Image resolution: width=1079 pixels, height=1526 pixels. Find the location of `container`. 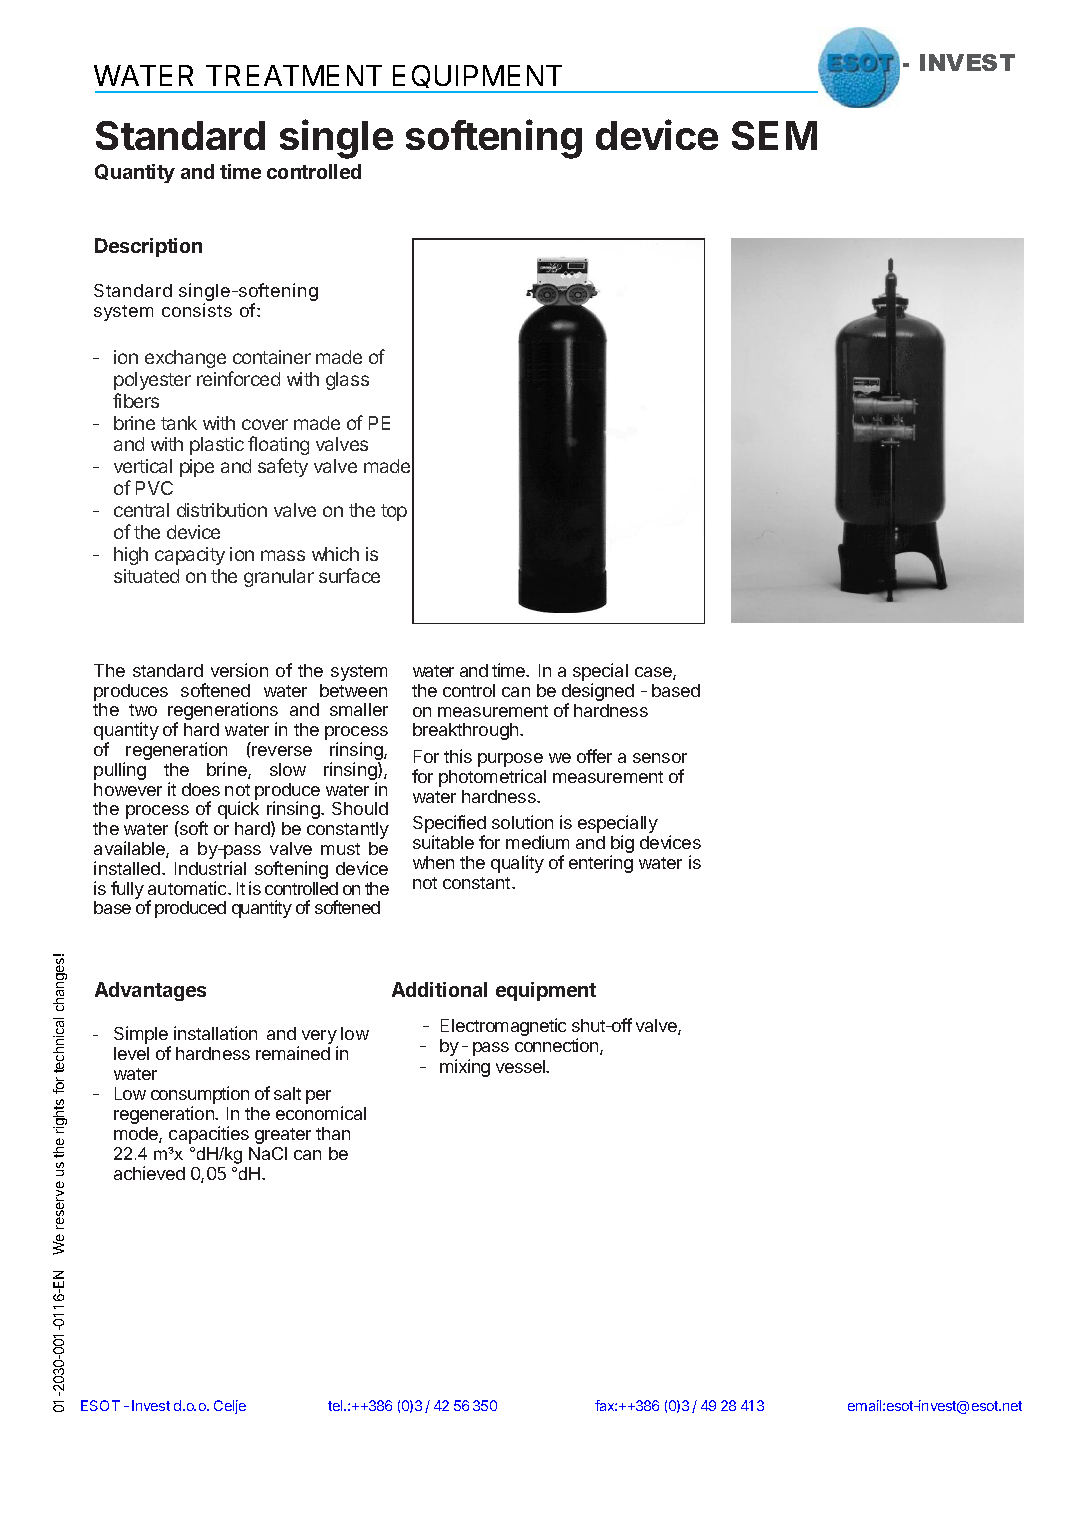

container is located at coordinates (272, 357).
